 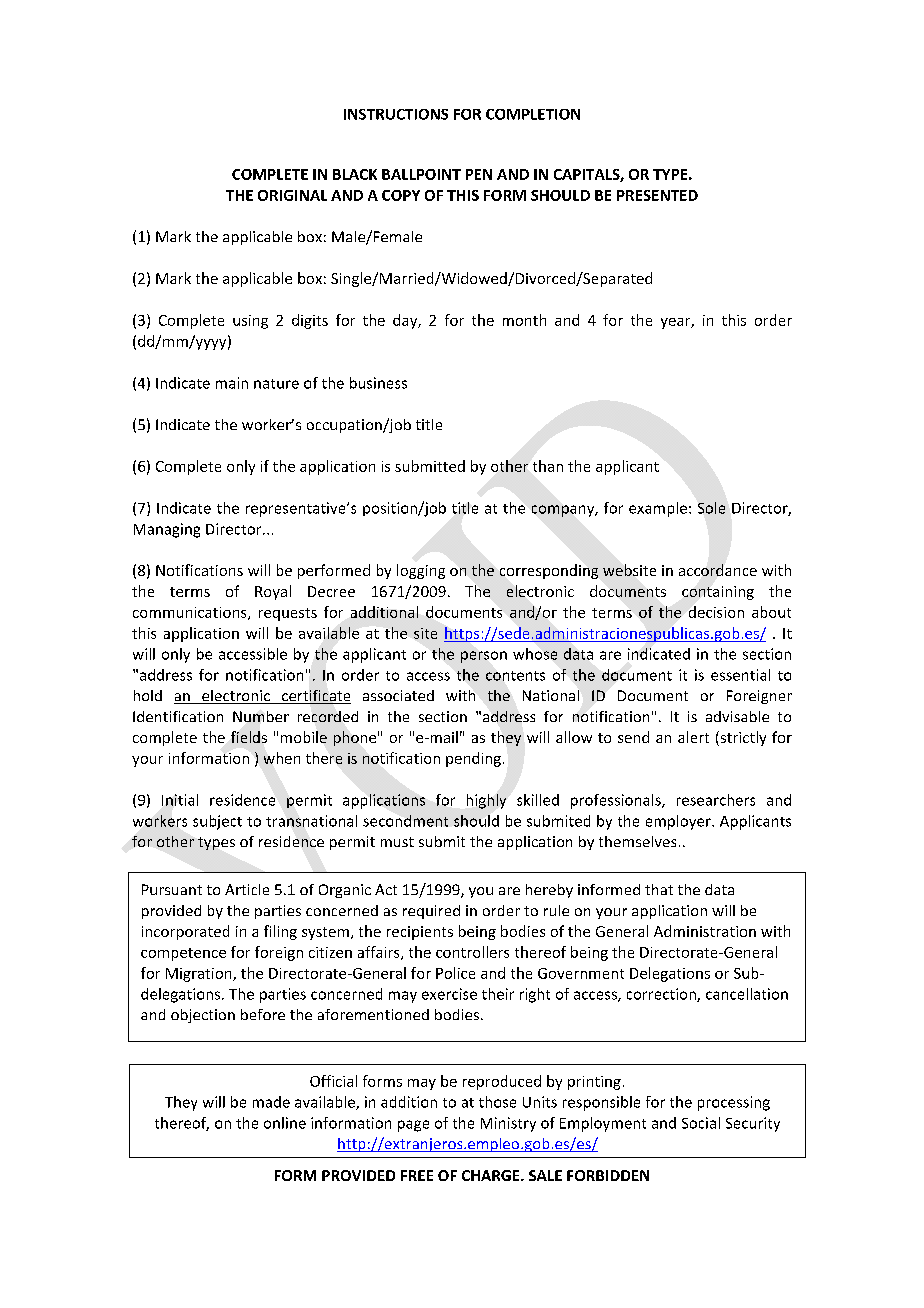 What do you see at coordinates (421, 174) in the image?
I see `BALLPOINT` at bounding box center [421, 174].
